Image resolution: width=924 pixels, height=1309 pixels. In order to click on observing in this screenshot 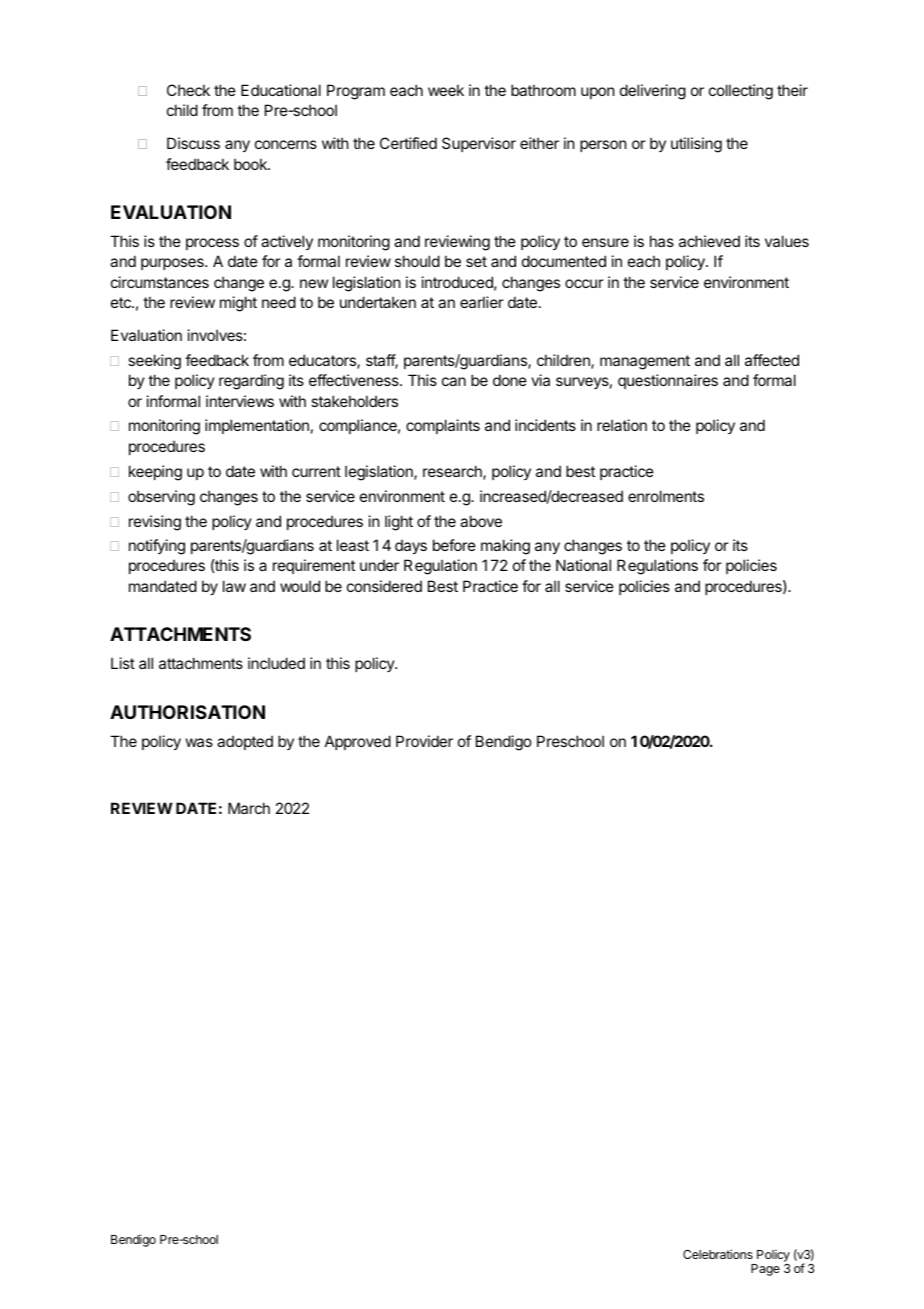, I will do `click(161, 498)`.
